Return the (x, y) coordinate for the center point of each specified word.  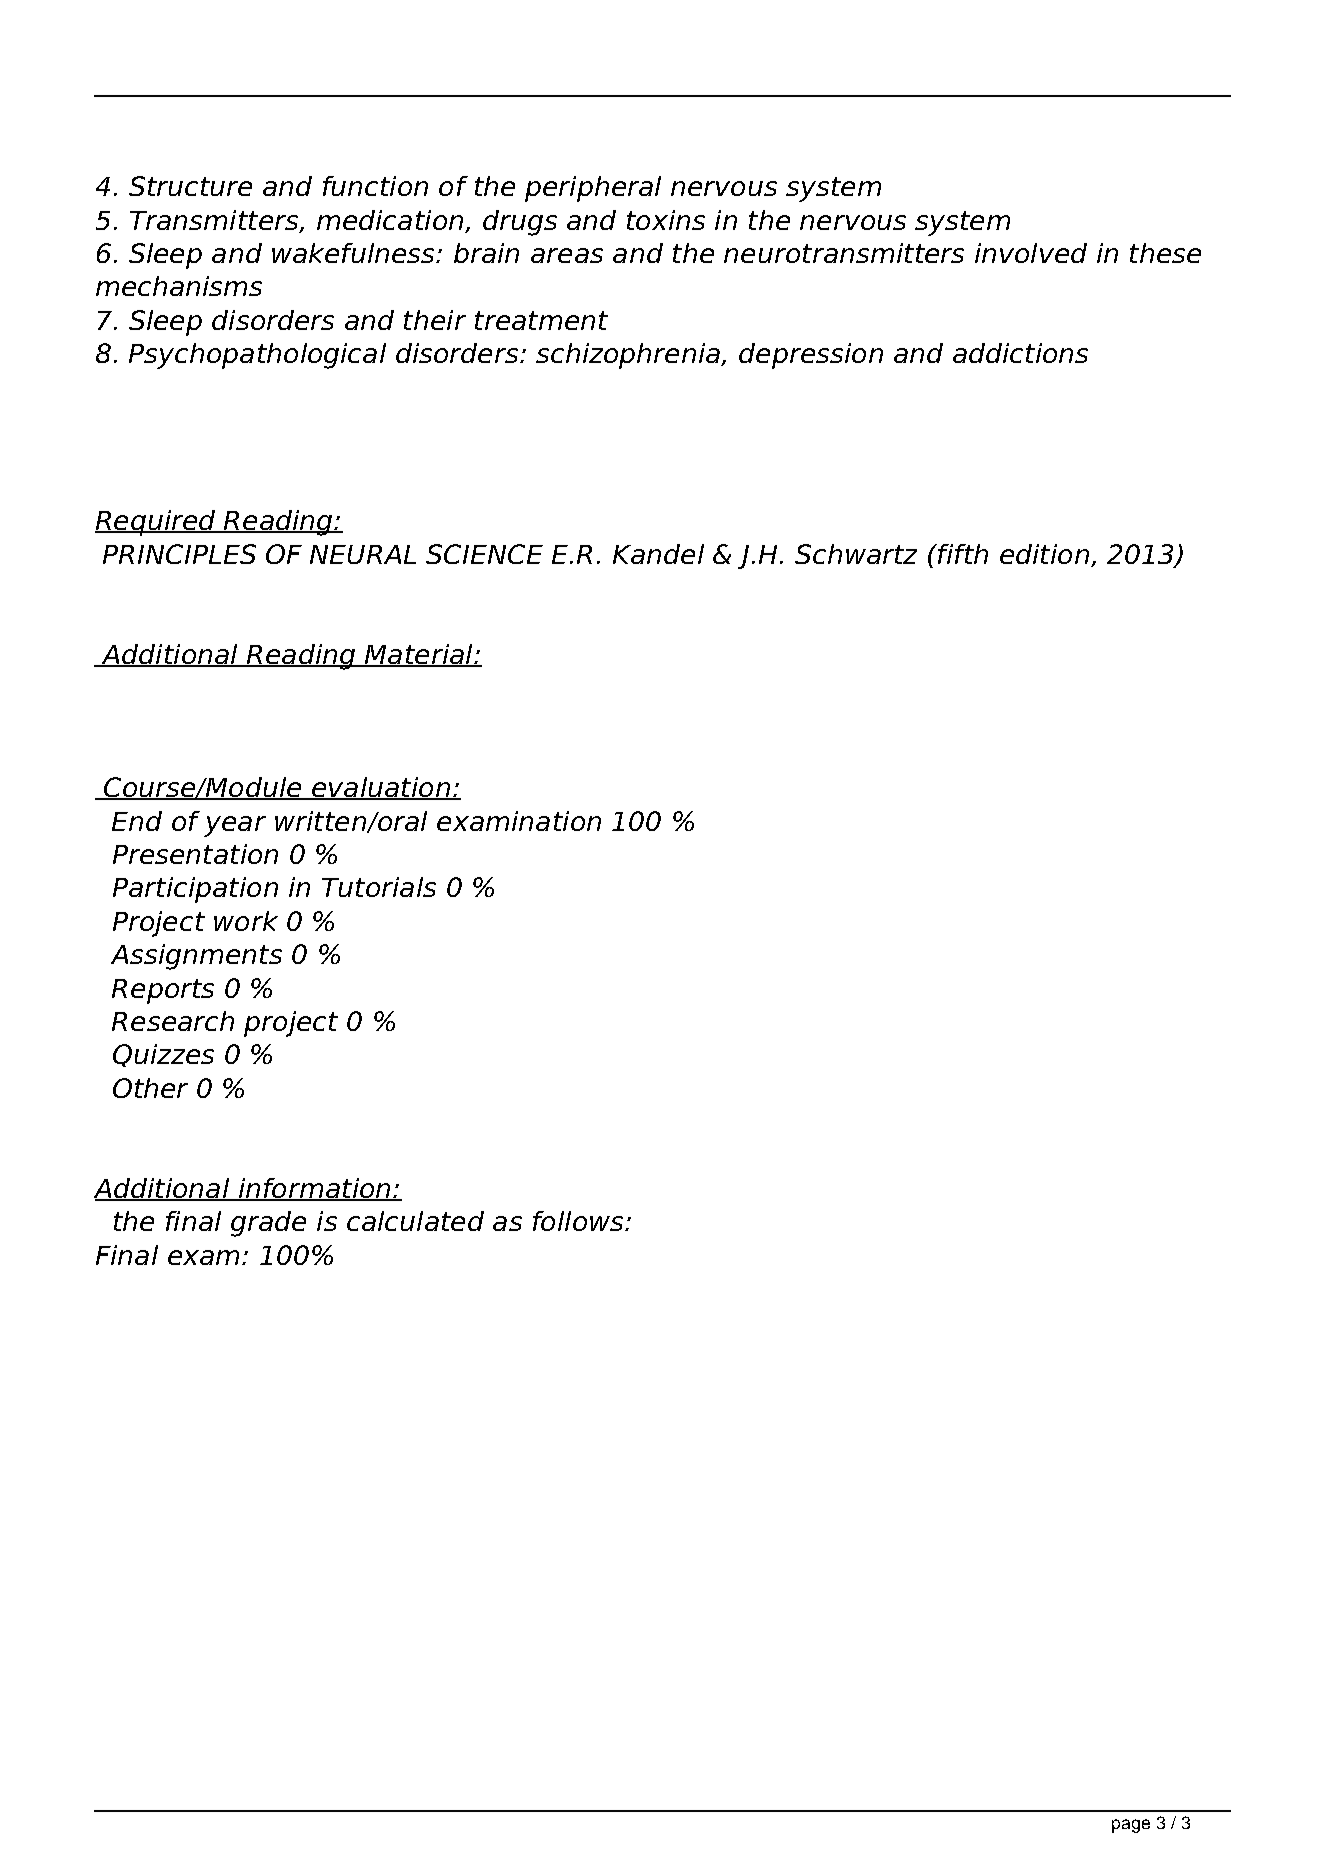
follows (579, 1221)
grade (268, 1224)
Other (150, 1088)
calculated (415, 1221)
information (314, 1189)
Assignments (196, 957)
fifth (962, 554)
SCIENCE (484, 554)
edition (1044, 554)
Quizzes (163, 1055)
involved (1031, 253)
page (1131, 1826)
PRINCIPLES (179, 554)
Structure (190, 186)
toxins (666, 220)
